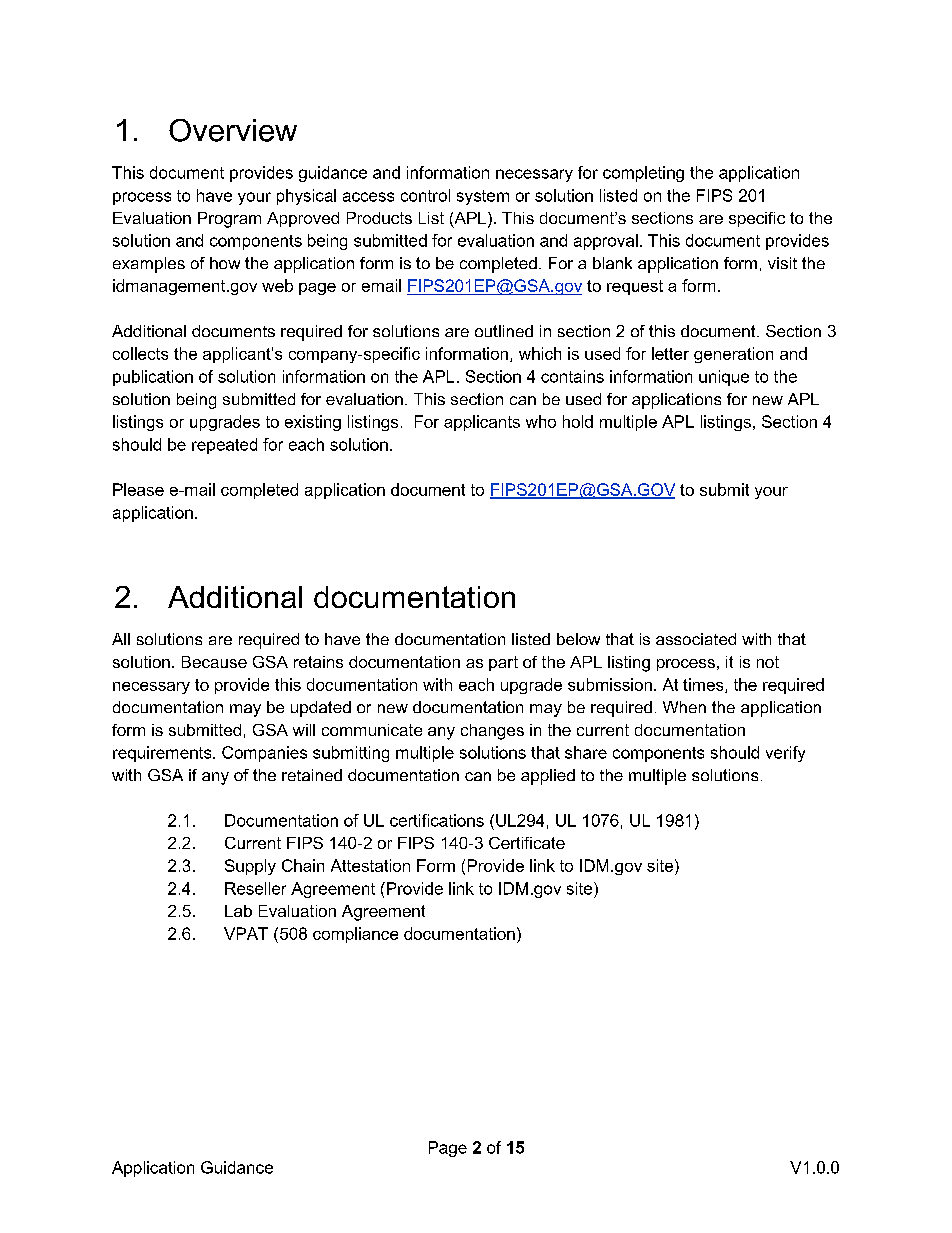  I want to click on outlined, so click(504, 331).
